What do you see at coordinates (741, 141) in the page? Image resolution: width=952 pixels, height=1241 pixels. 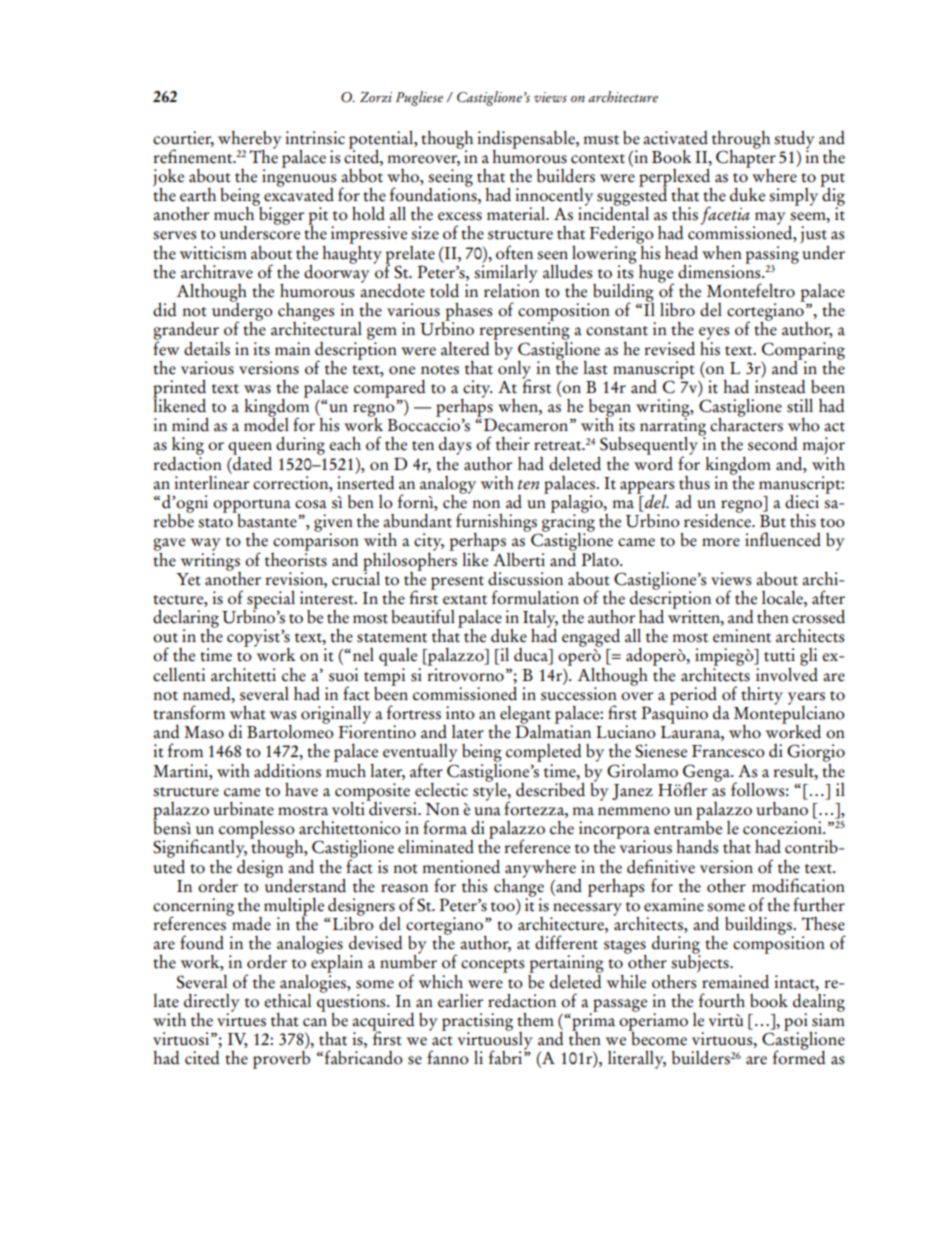 I see `through` at bounding box center [741, 141].
